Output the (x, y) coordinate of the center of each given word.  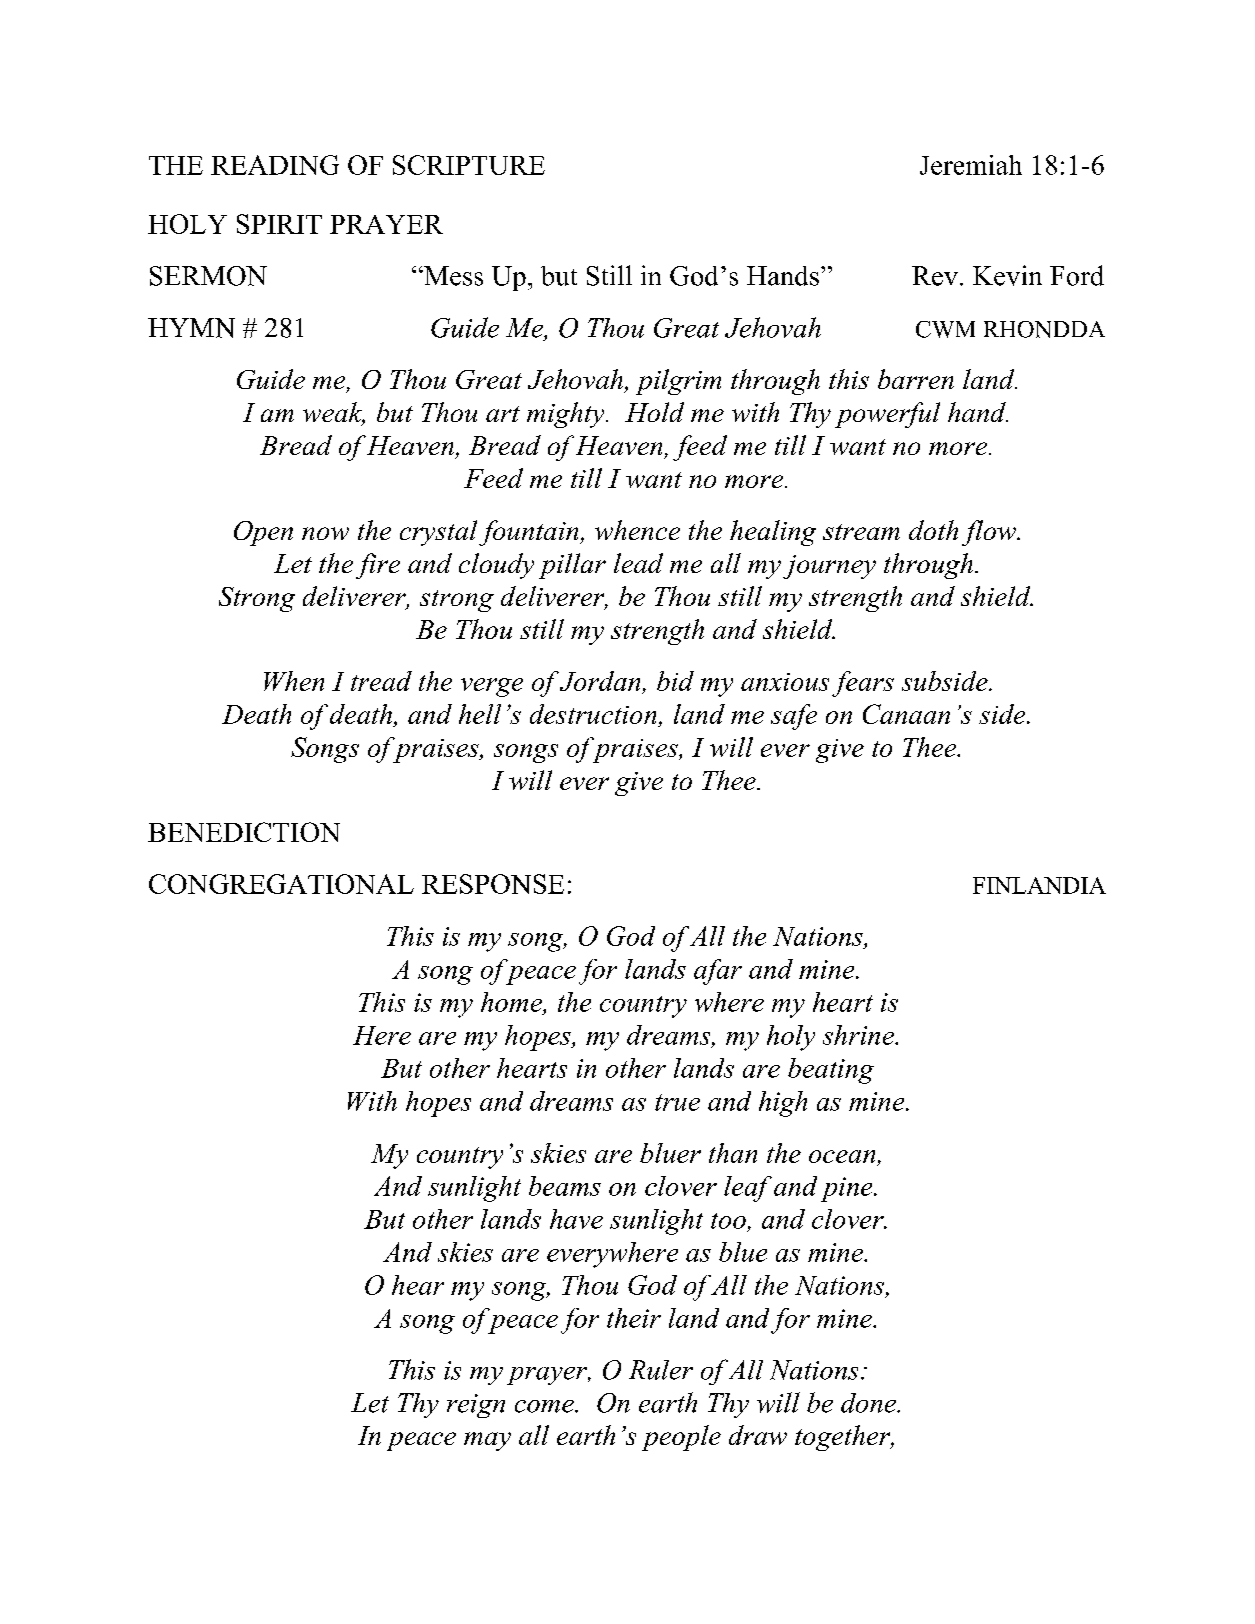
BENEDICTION (244, 832)
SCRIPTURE (469, 165)
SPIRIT (279, 224)
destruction (593, 714)
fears (863, 684)
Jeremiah (971, 165)
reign (476, 1406)
